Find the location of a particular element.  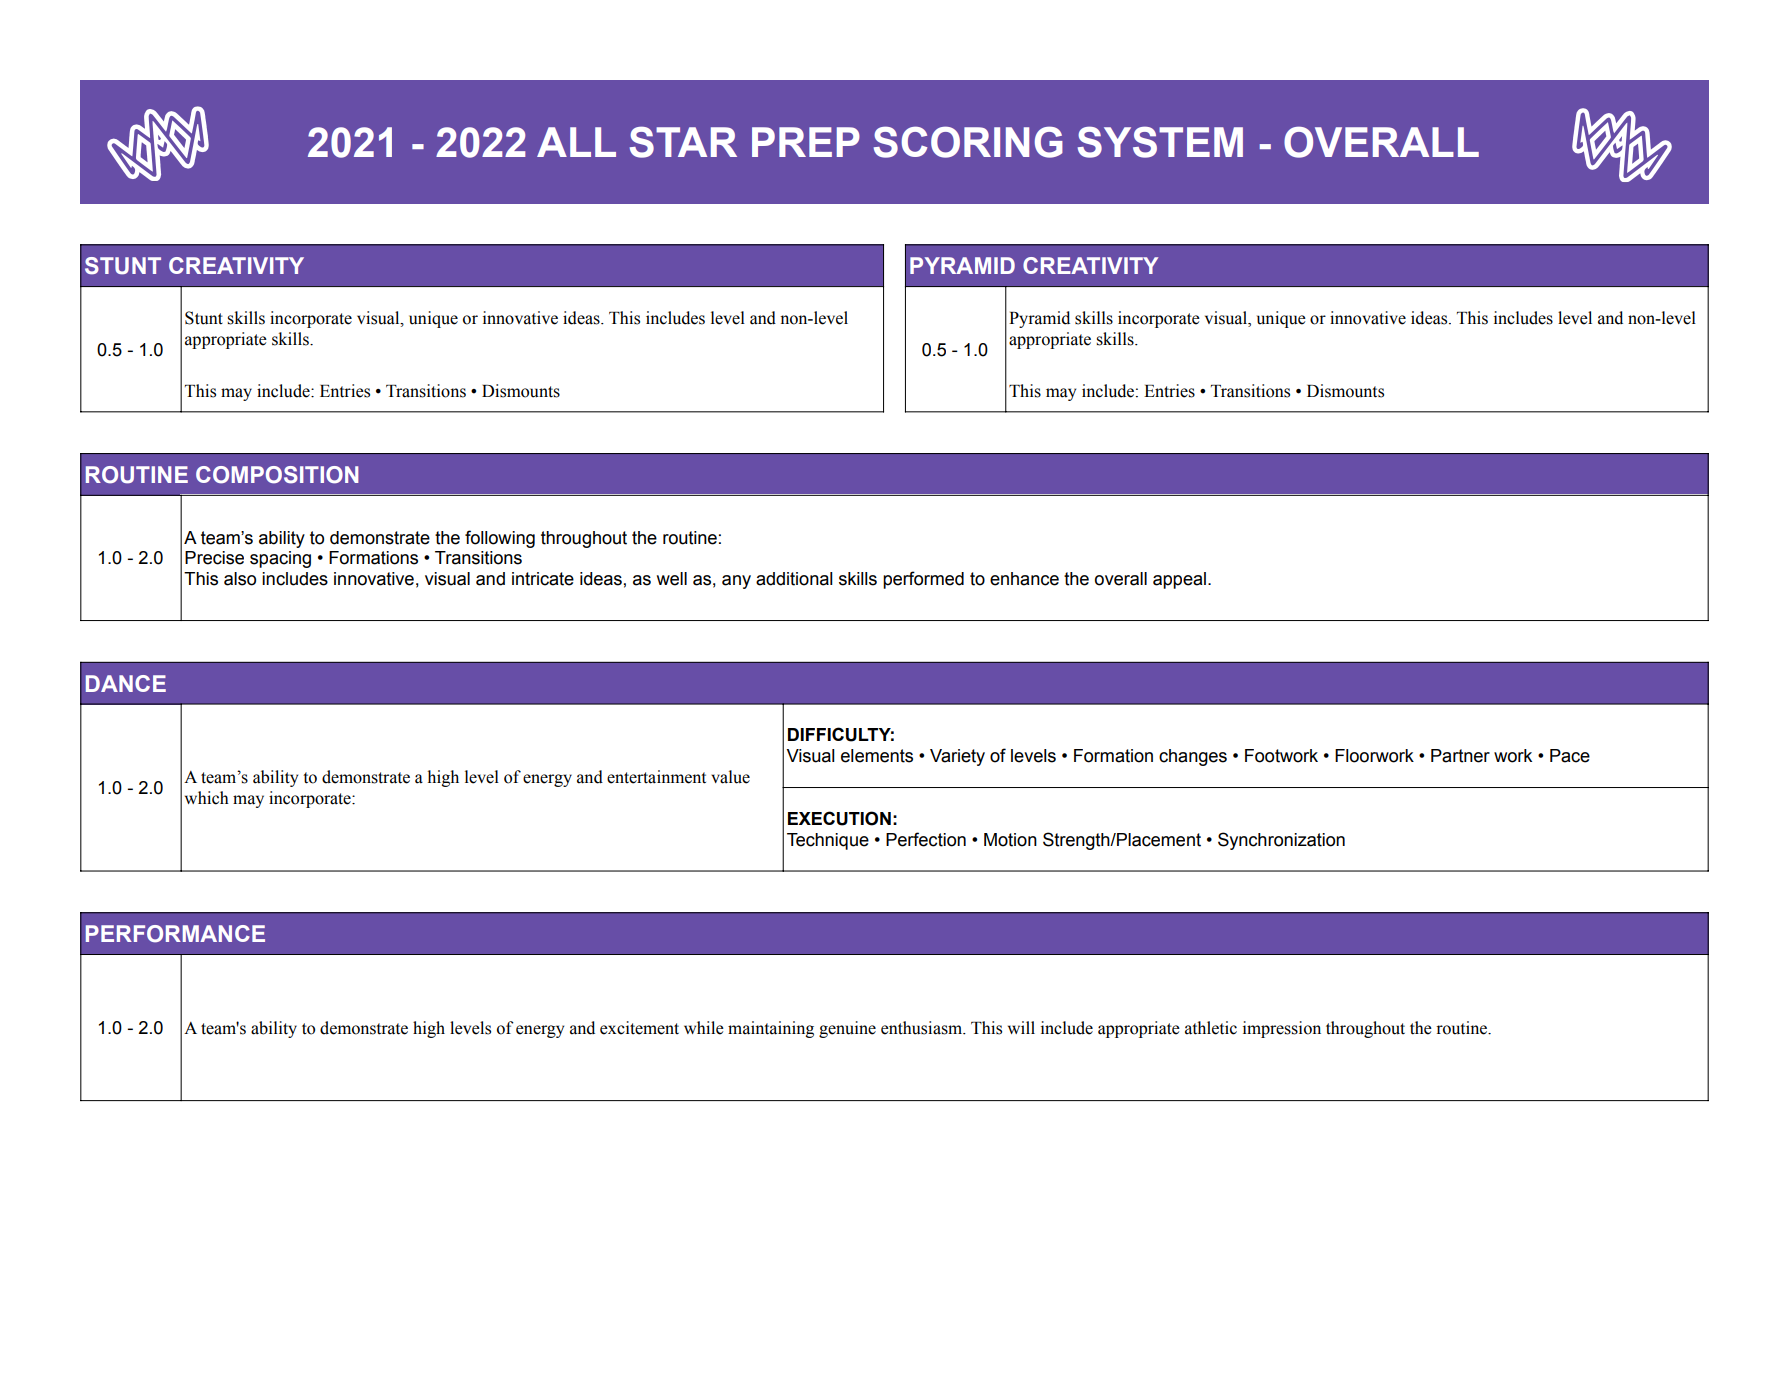

SYSTEM is located at coordinates (1160, 142).
